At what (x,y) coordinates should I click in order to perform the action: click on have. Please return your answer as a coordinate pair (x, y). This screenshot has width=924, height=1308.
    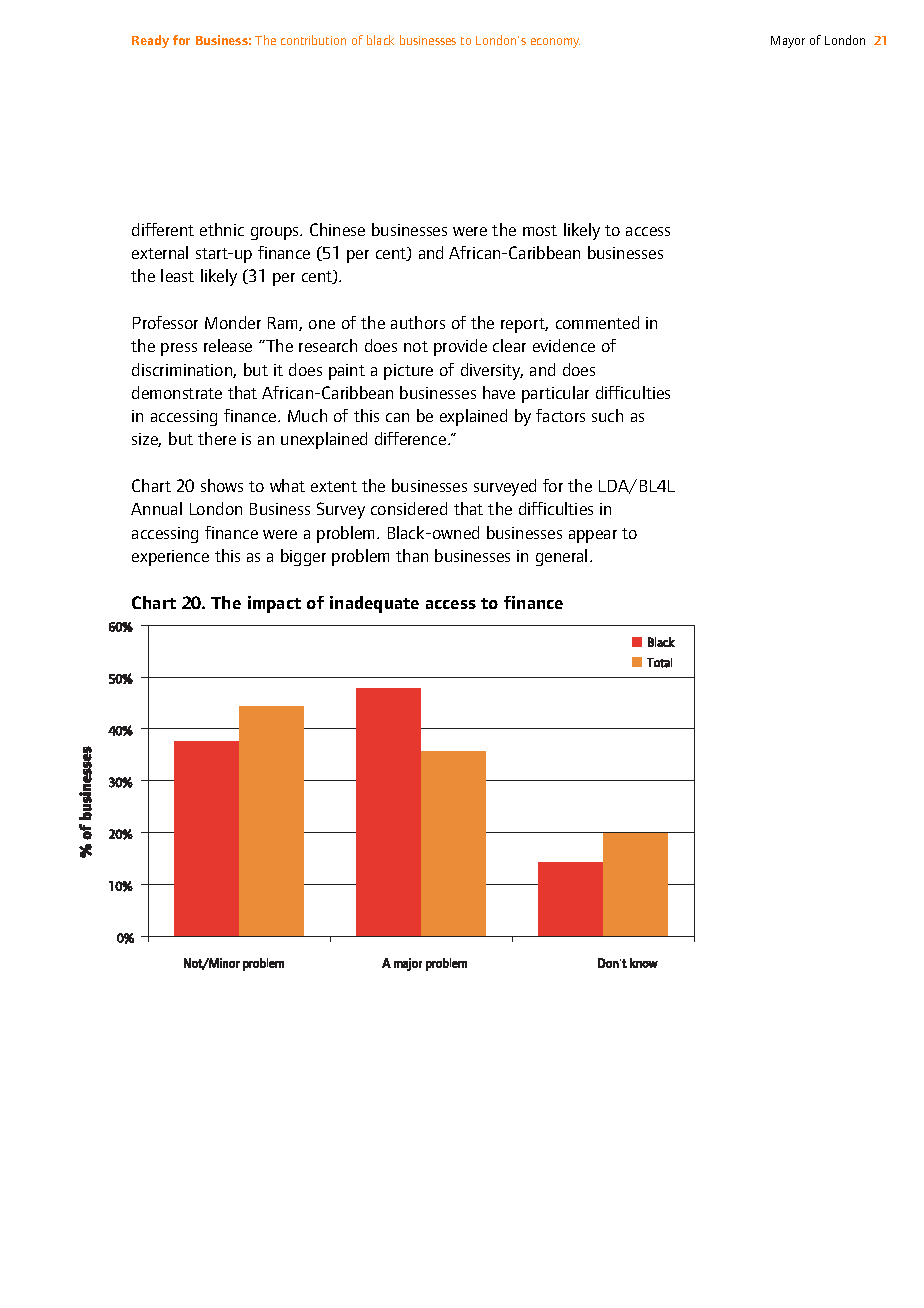
    Looking at the image, I should click on (499, 392).
